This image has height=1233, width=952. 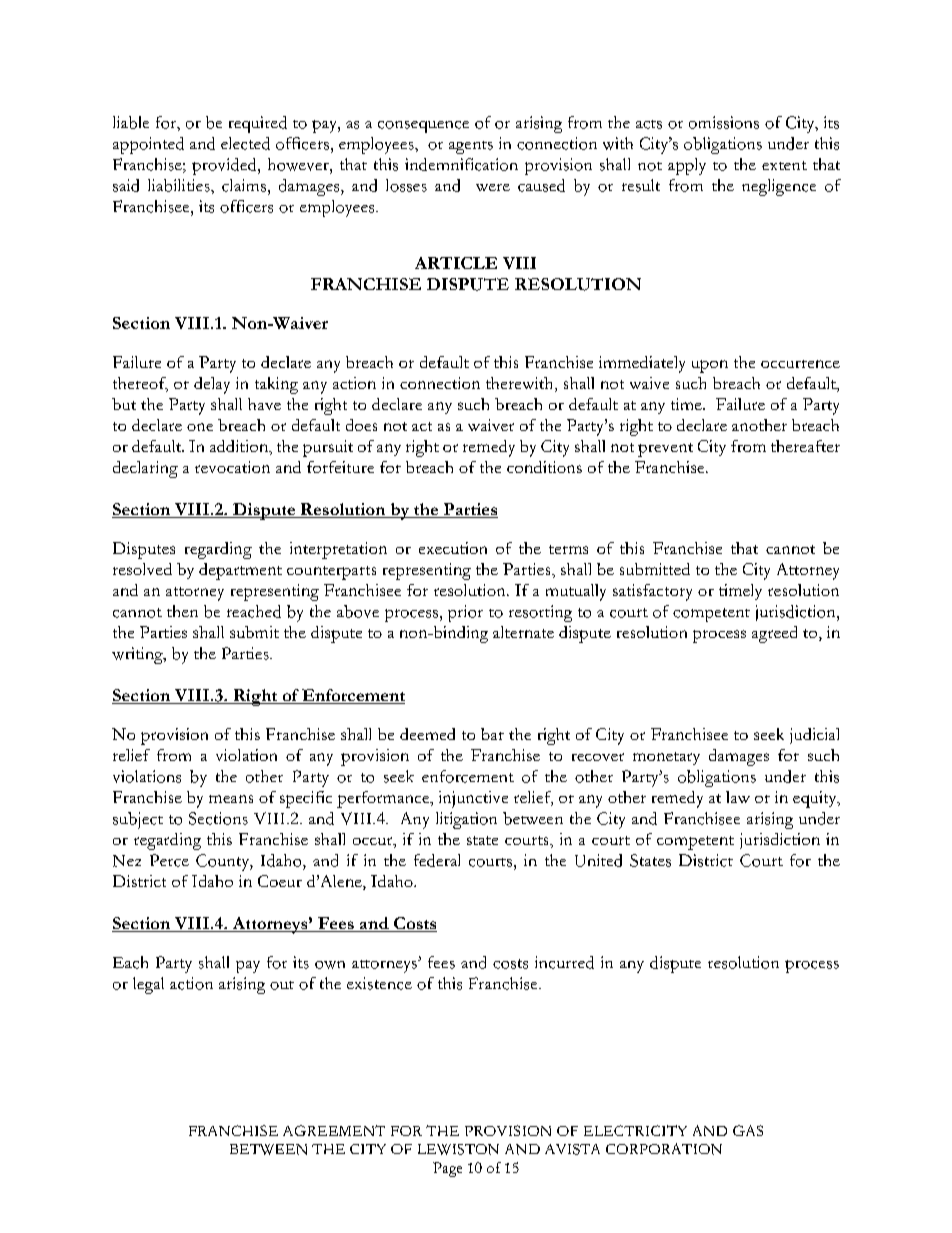 I want to click on AGREEMENT, so click(x=334, y=1130).
